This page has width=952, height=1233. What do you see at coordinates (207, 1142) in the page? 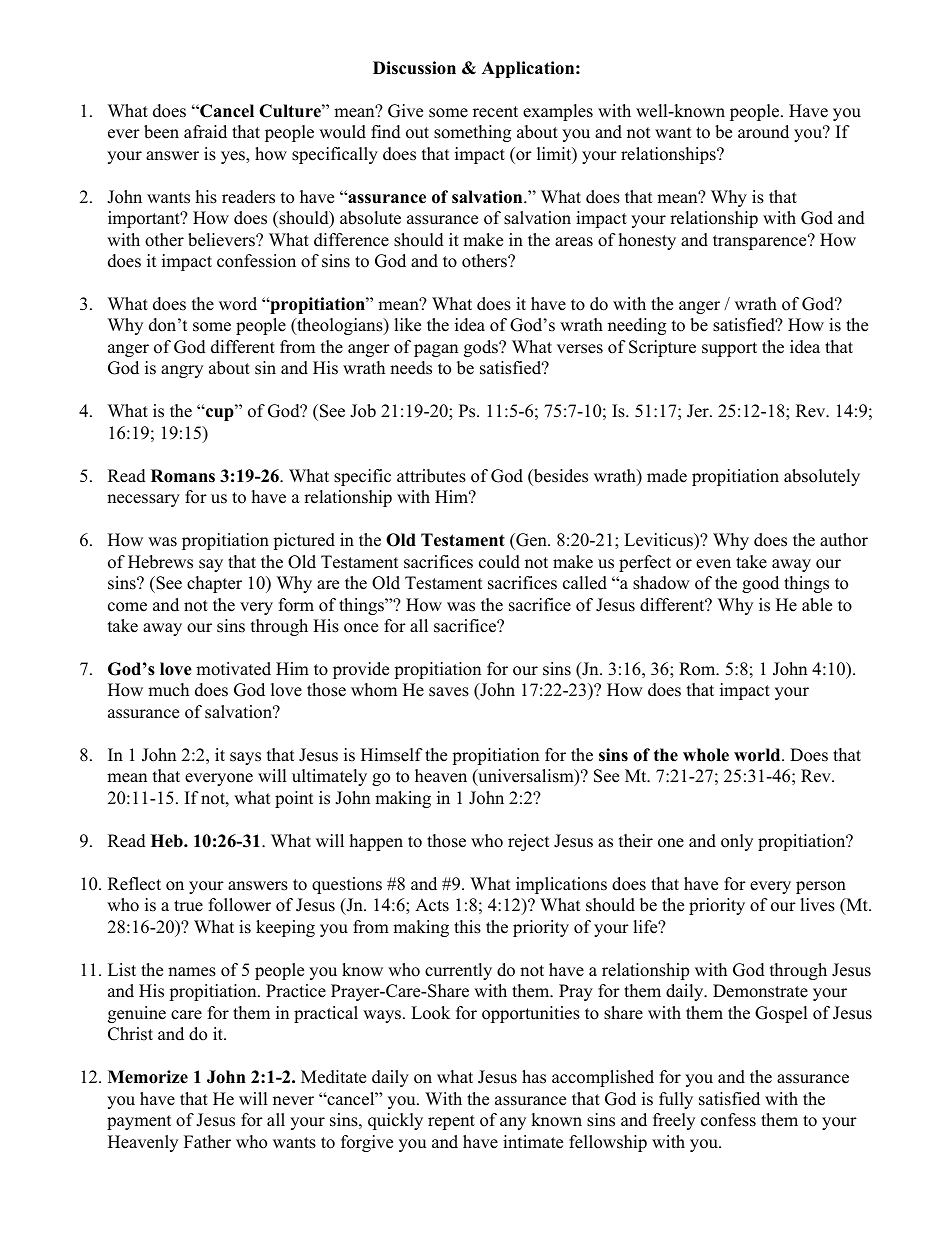
I see `Father` at bounding box center [207, 1142].
